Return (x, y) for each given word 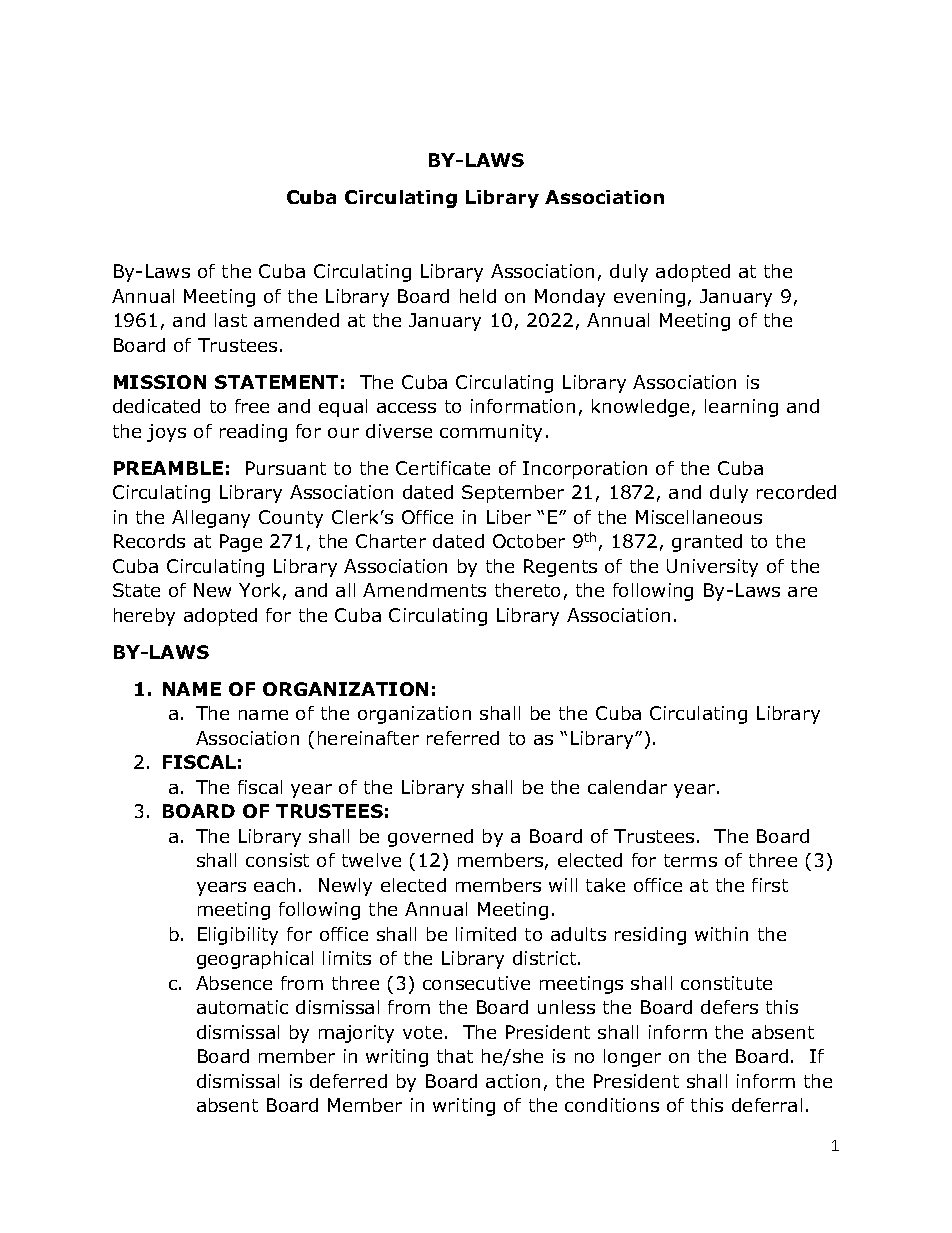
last (231, 320)
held (478, 296)
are (802, 592)
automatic (242, 1007)
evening (649, 298)
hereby (144, 617)
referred (463, 738)
